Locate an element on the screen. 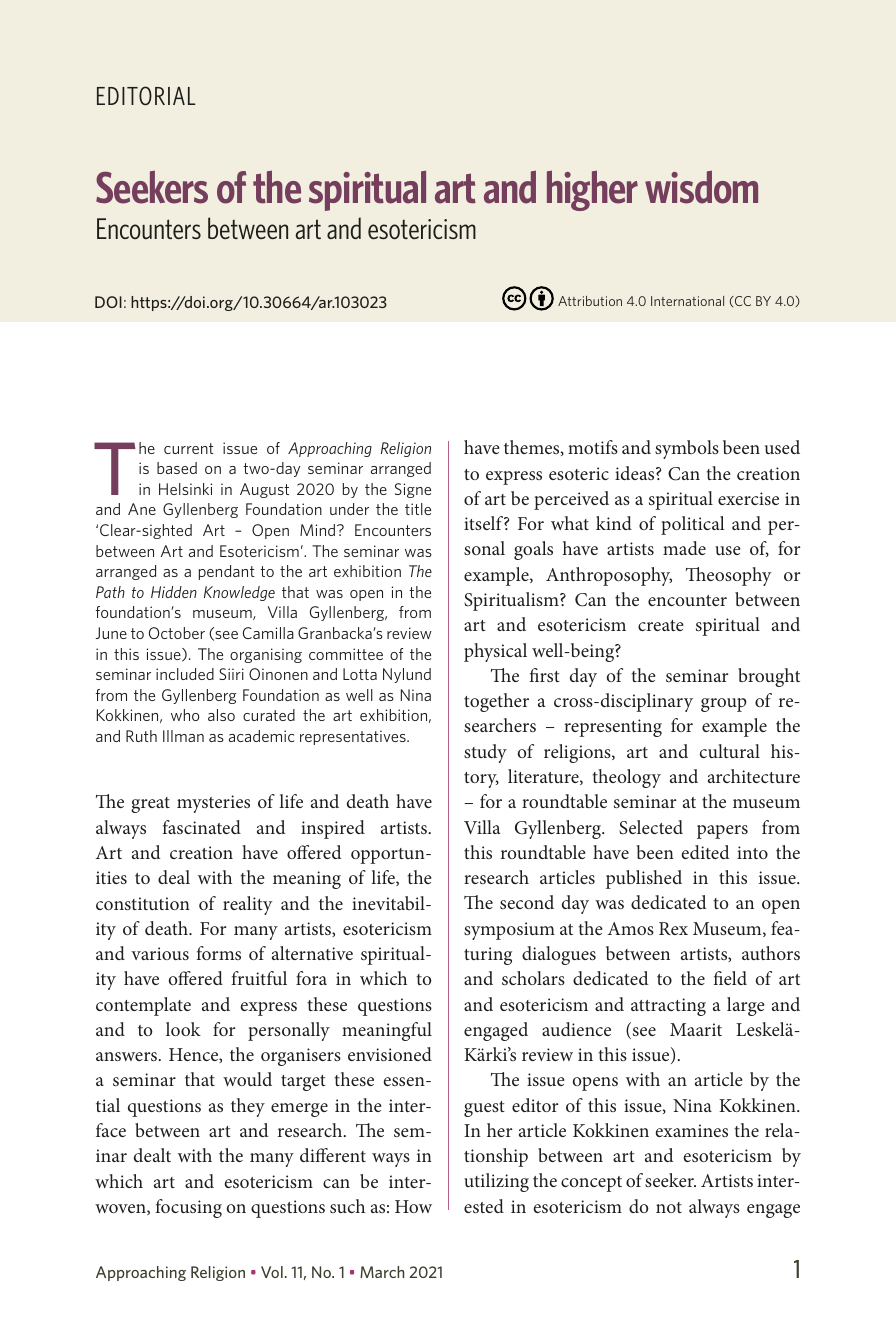 Image resolution: width=896 pixels, height=1327 pixels. higher is located at coordinates (592, 190).
